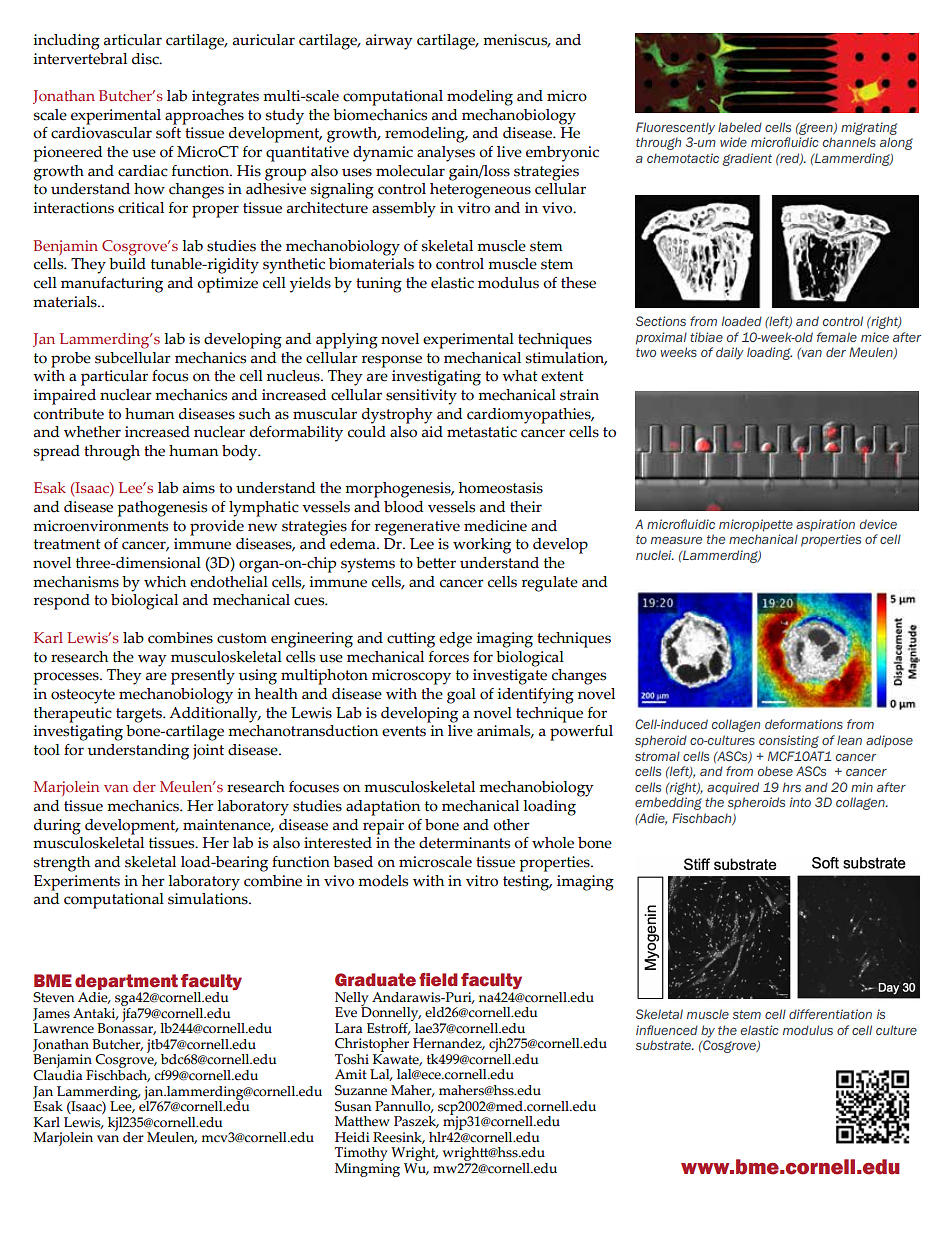 The height and width of the document is (1233, 952). I want to click on manufacturing, so click(112, 285).
